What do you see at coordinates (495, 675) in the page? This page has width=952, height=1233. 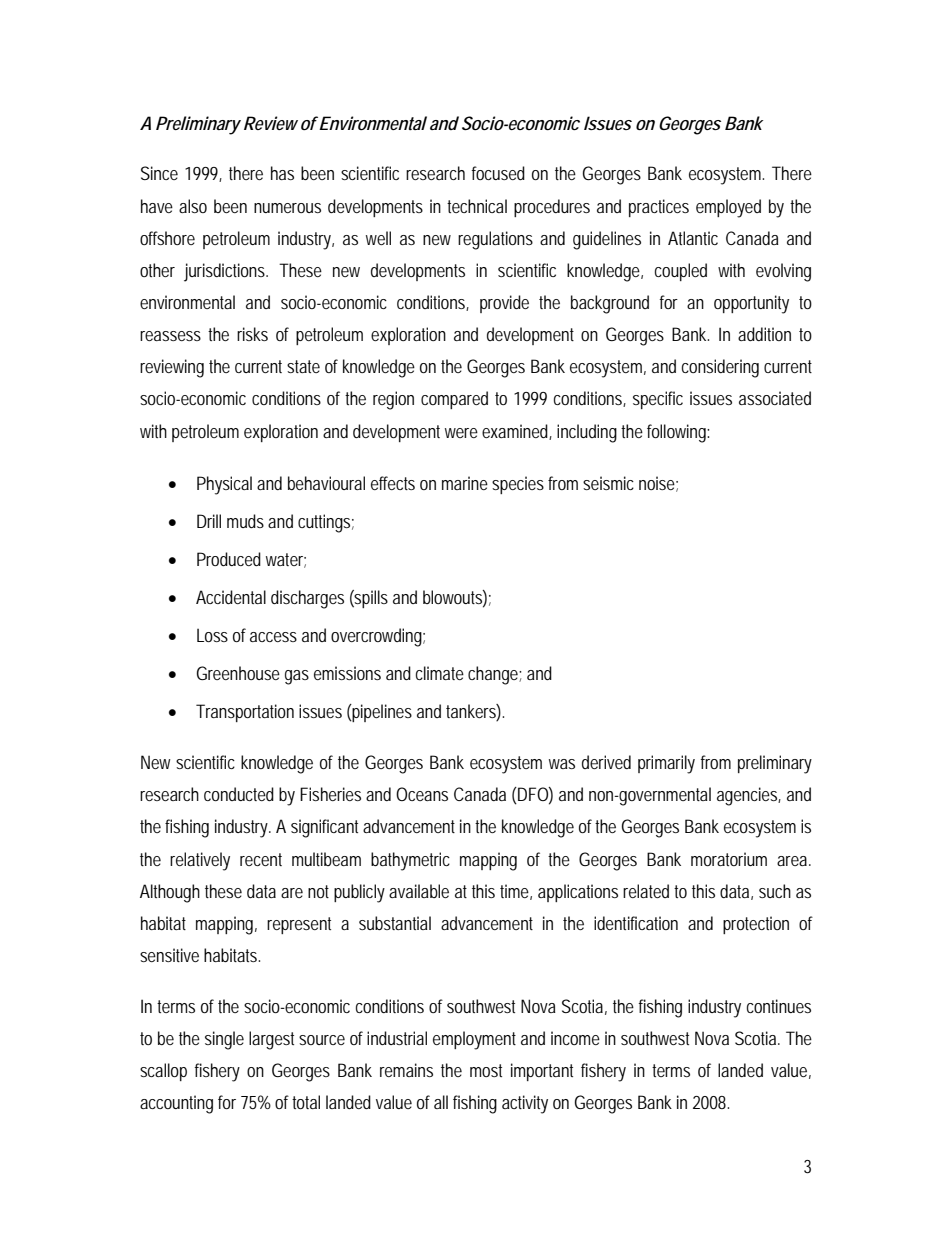 I see `change` at bounding box center [495, 675].
